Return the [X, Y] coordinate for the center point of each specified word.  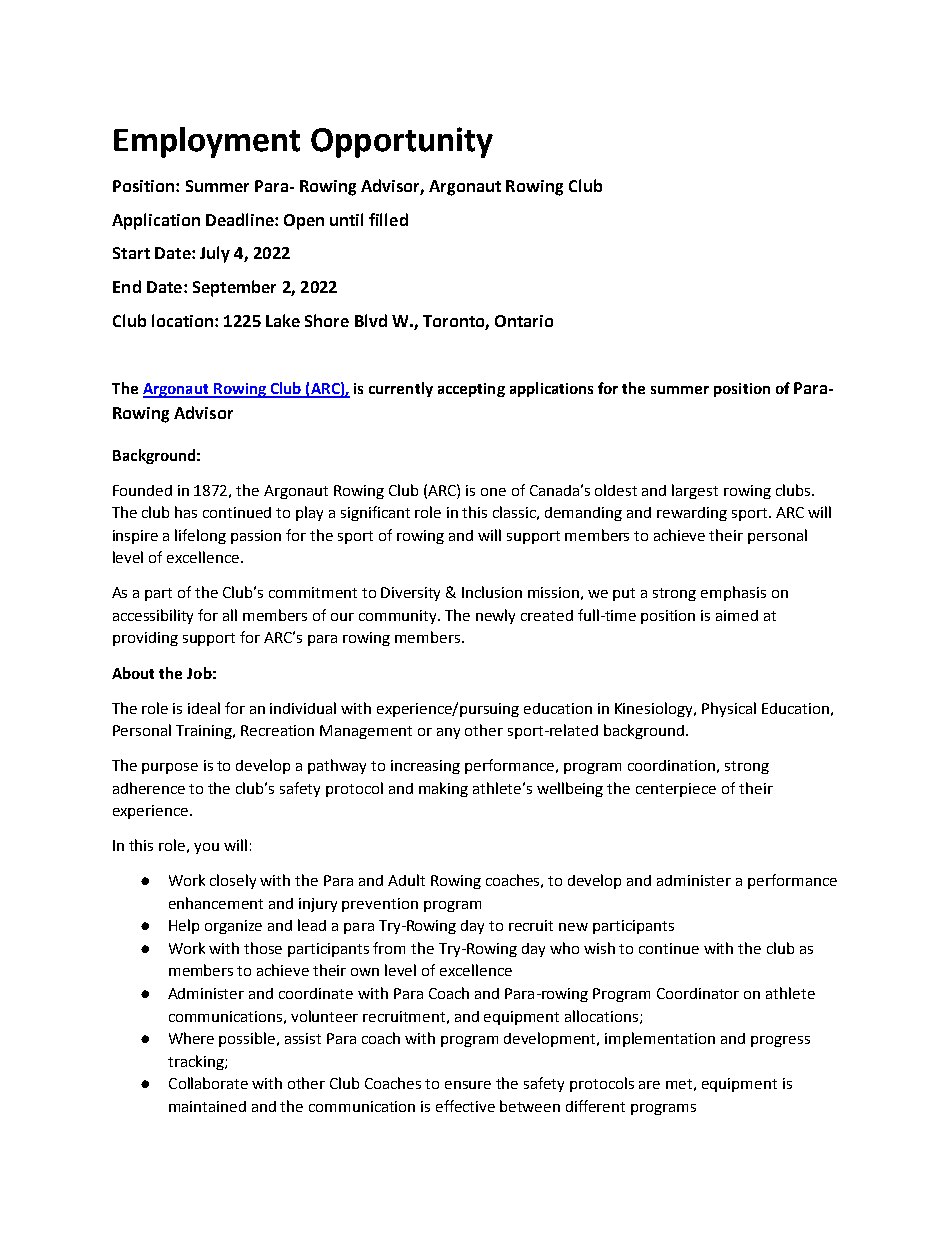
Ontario [524, 321]
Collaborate [208, 1083]
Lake [283, 320]
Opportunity [402, 142]
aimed [737, 615]
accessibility [153, 616]
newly [495, 616]
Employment [207, 142]
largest [695, 491]
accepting [471, 390]
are [649, 1085]
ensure [468, 1085]
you [206, 848]
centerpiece [676, 790]
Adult [406, 880]
